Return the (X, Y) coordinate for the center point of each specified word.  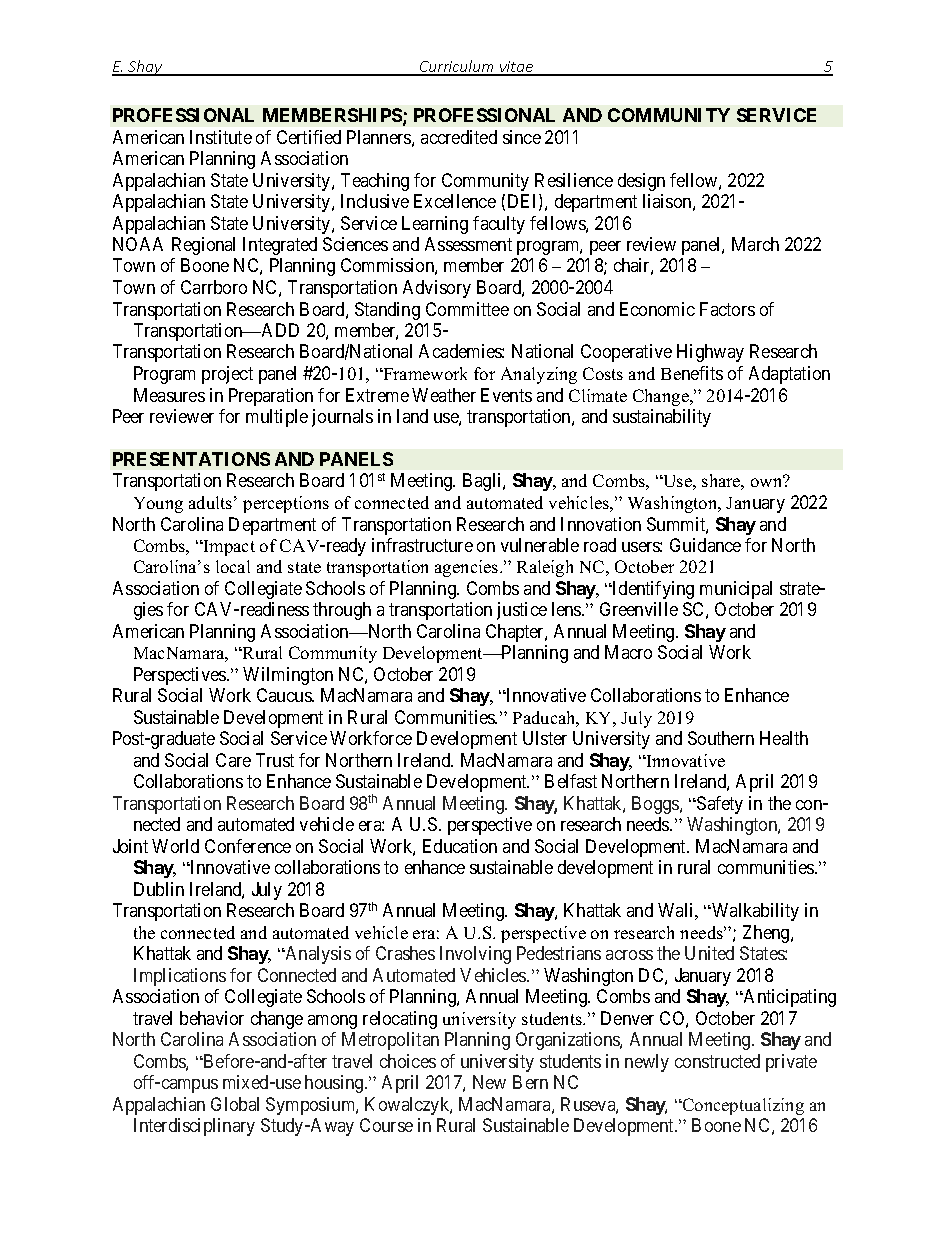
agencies (468, 568)
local (233, 566)
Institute (221, 137)
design (641, 182)
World (175, 846)
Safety (719, 805)
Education (460, 846)
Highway (710, 353)
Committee (467, 309)
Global (235, 1104)
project (227, 375)
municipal (736, 590)
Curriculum (457, 67)
